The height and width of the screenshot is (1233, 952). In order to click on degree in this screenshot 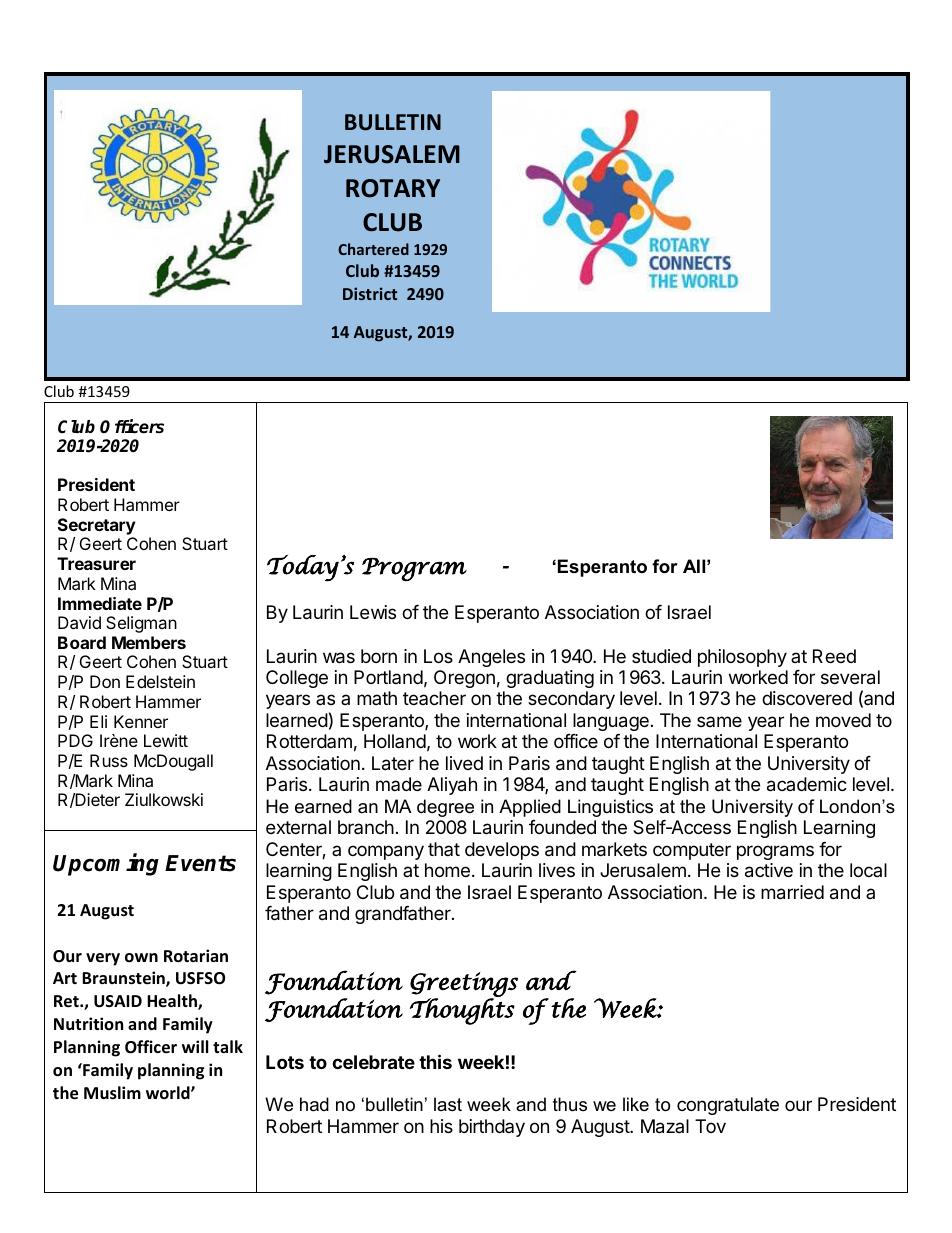, I will do `click(445, 808)`.
